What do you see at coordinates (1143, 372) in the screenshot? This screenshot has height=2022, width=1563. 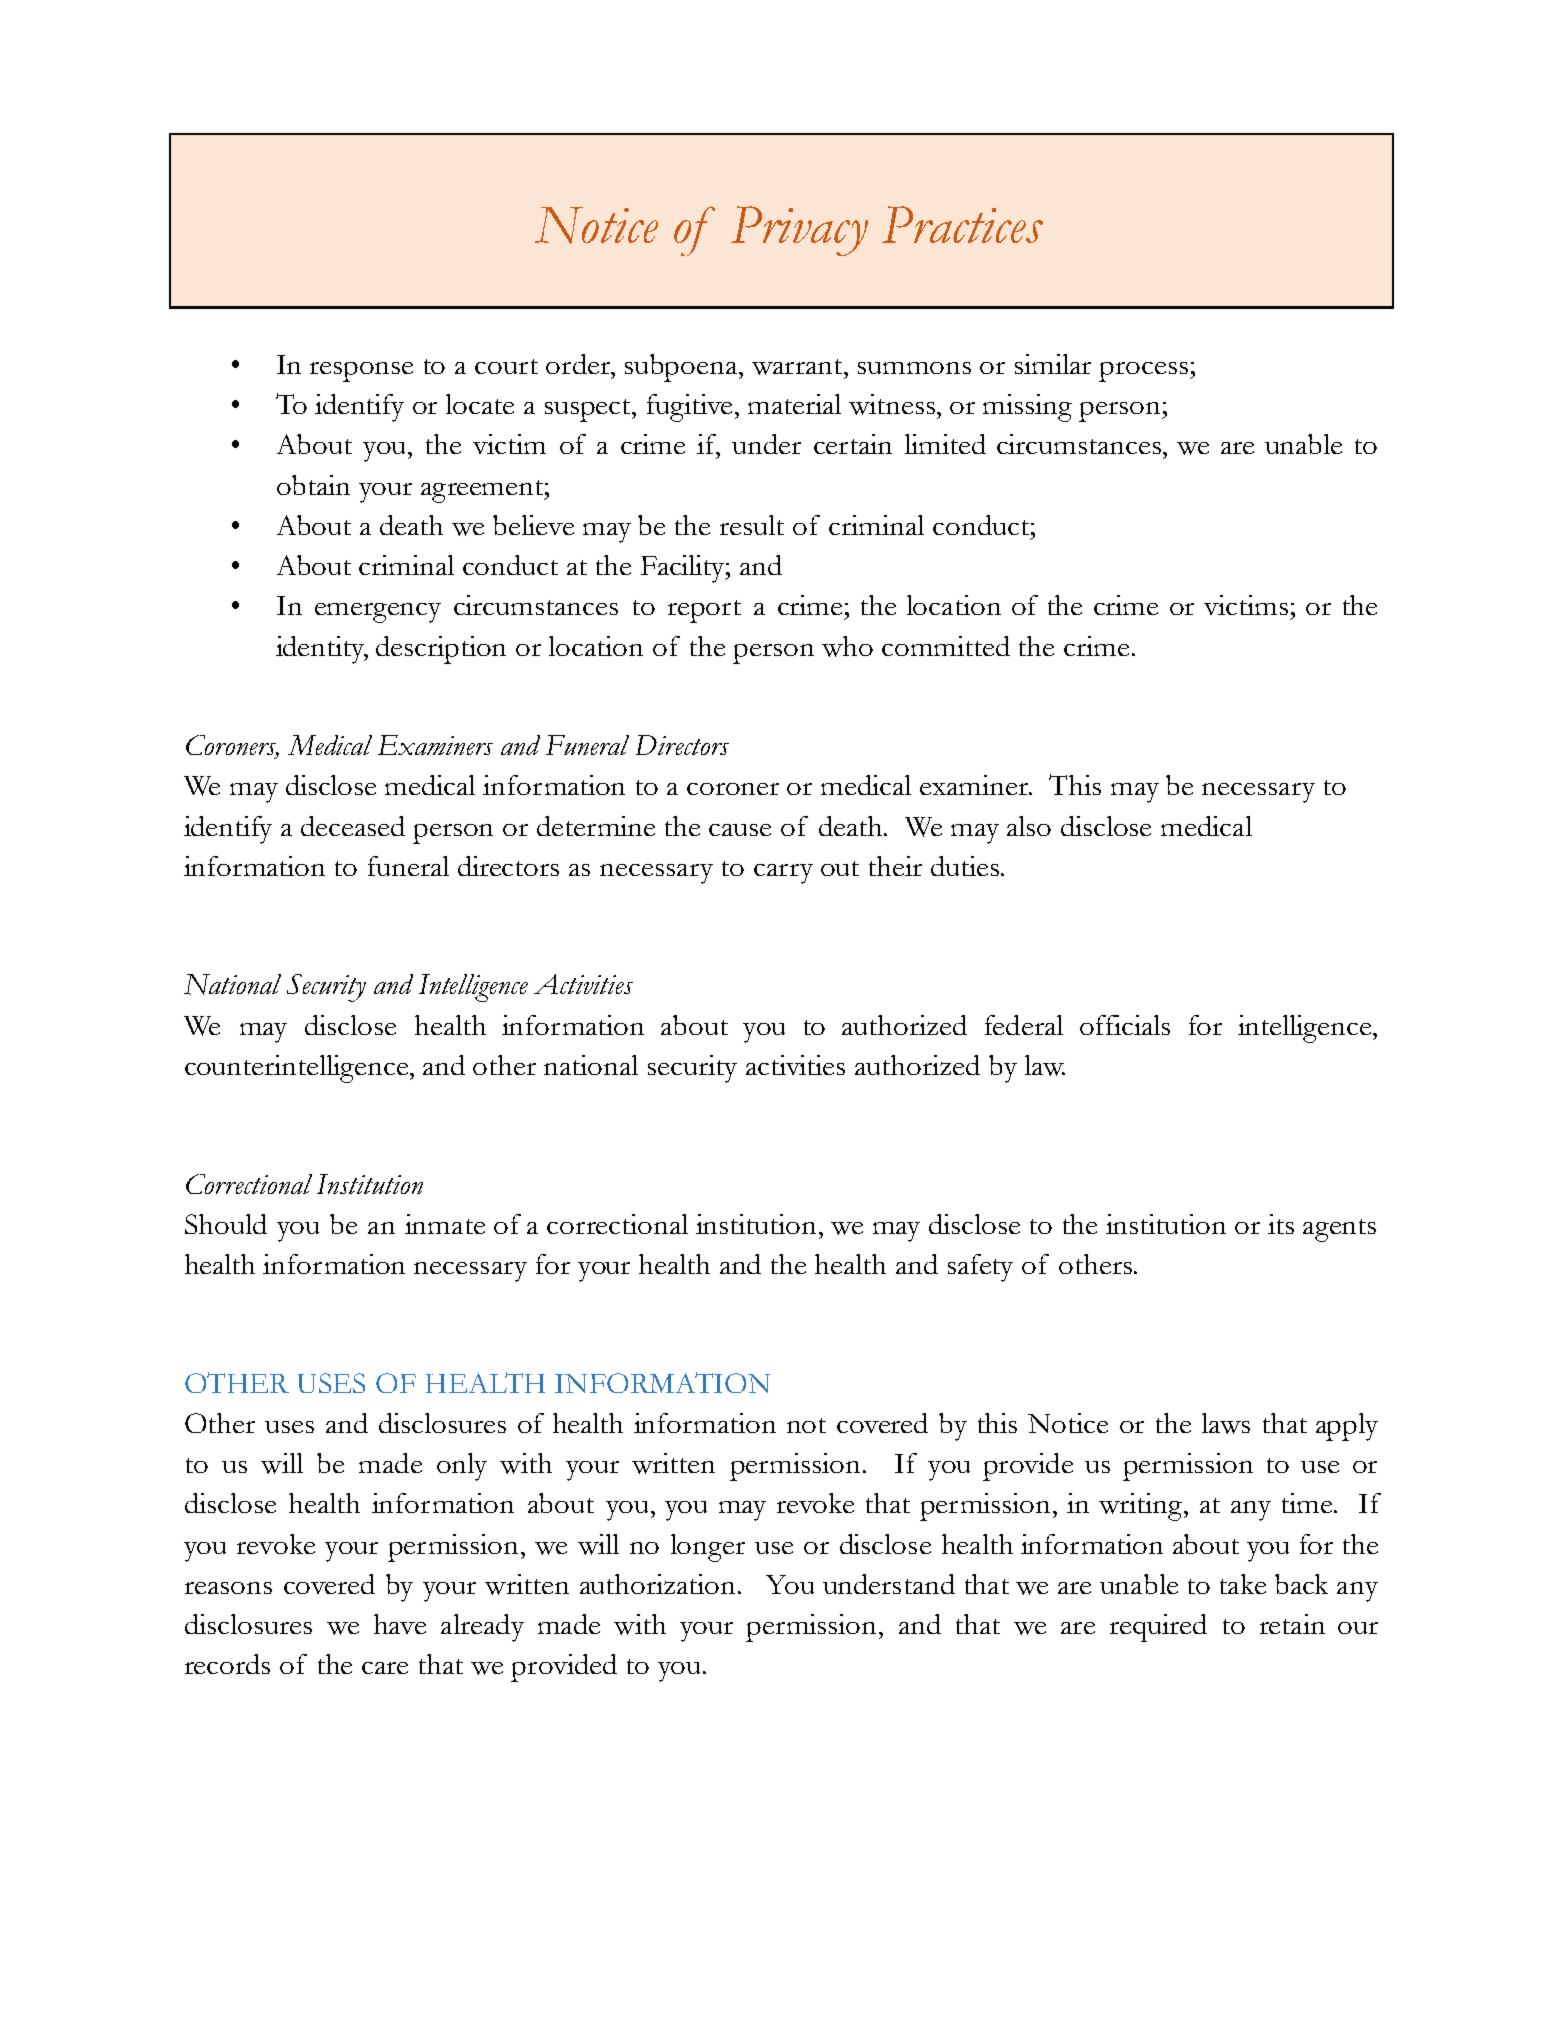 I see `process` at bounding box center [1143, 372].
